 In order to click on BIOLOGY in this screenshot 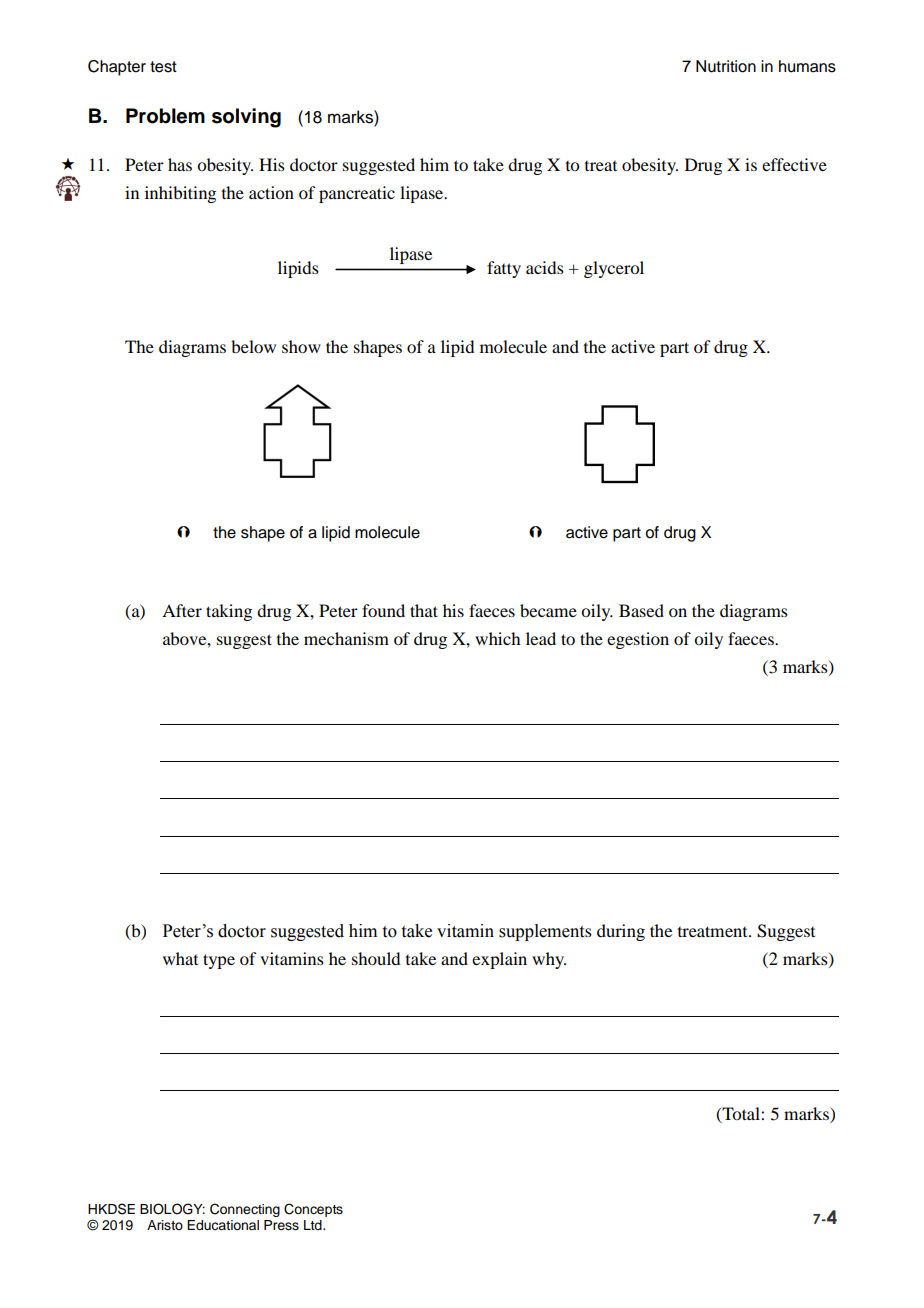, I will do `click(172, 1209)`.
